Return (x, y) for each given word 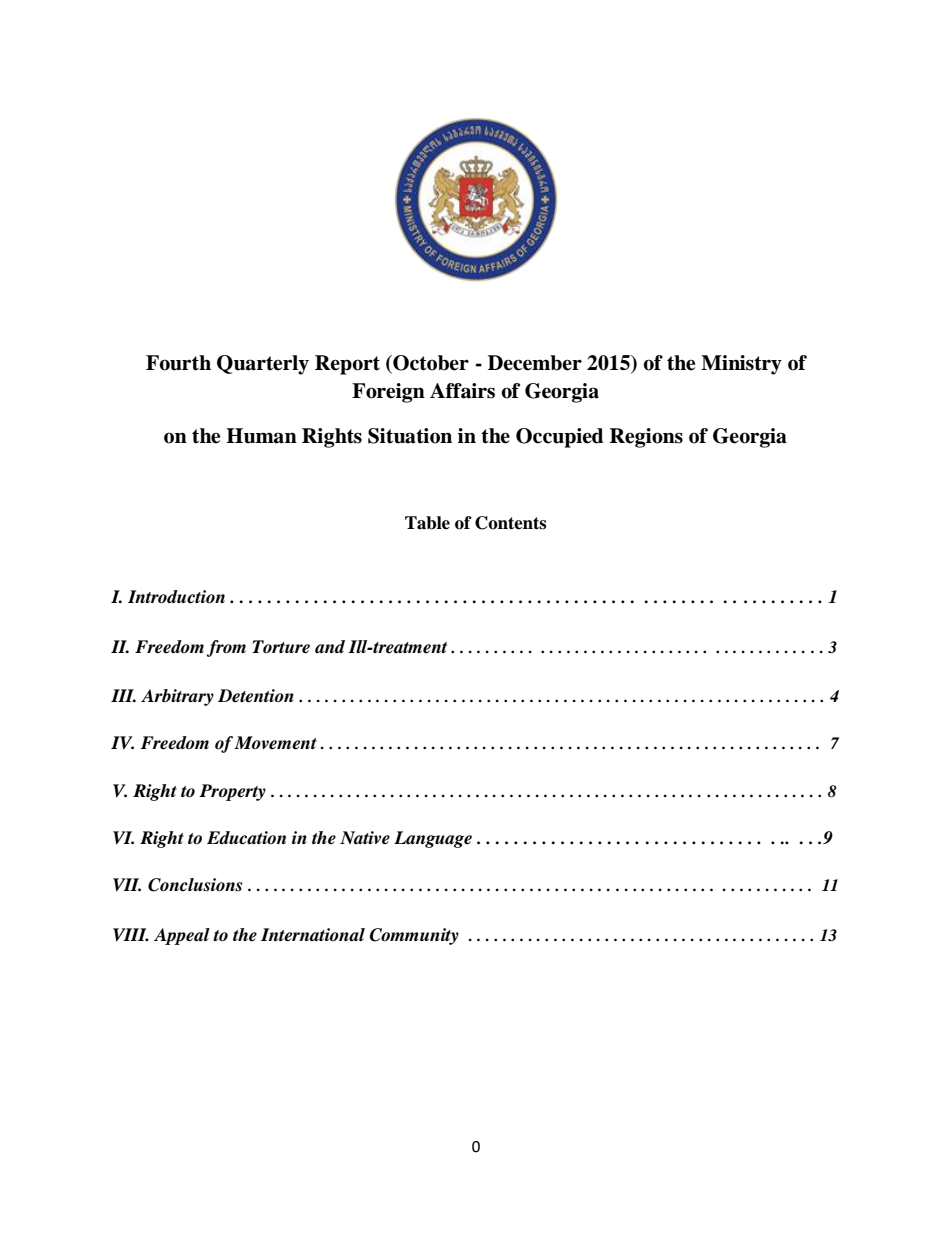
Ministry (741, 365)
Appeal (182, 936)
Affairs (462, 391)
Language (433, 839)
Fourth (178, 363)
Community (414, 936)
